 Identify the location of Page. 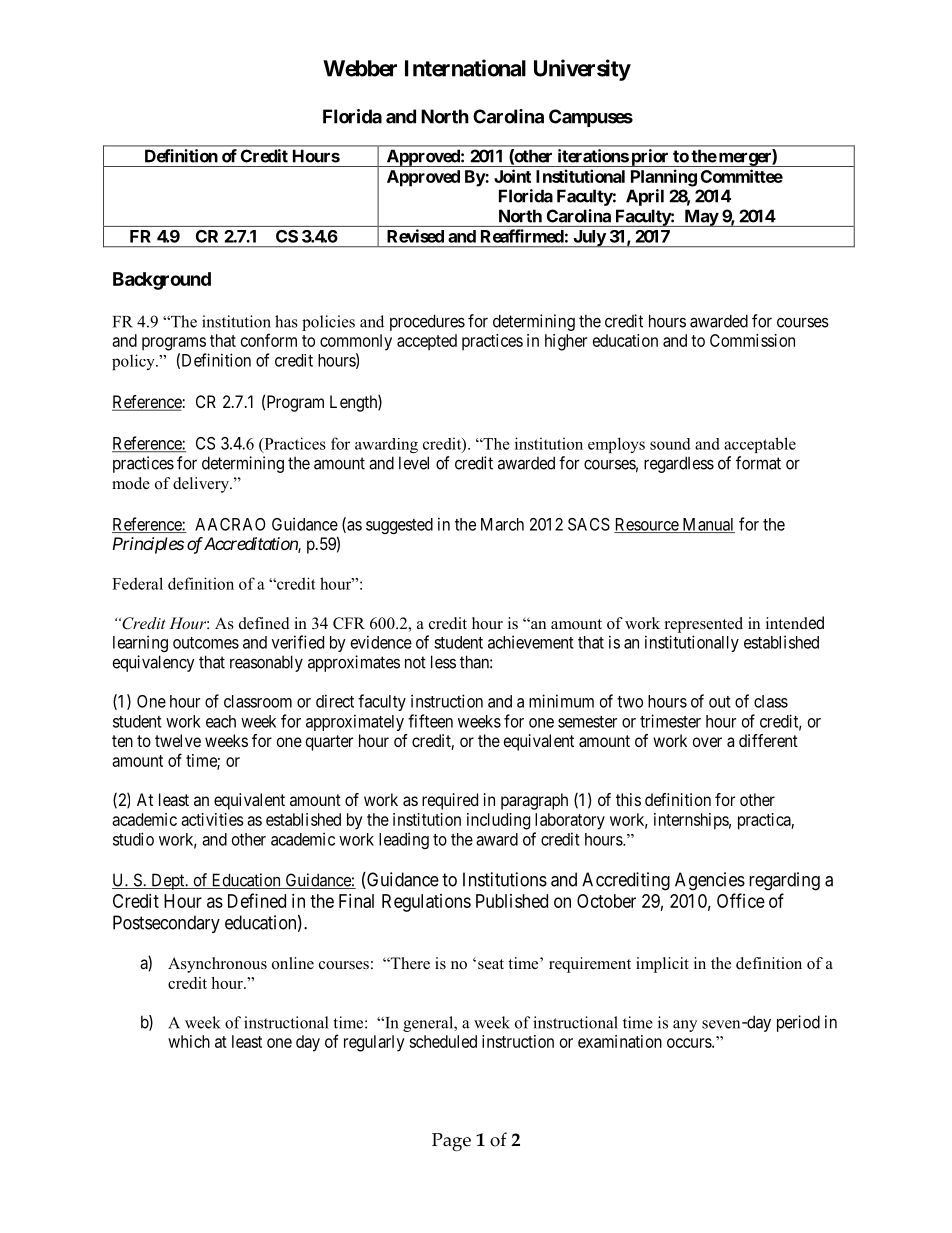
(451, 1142).
